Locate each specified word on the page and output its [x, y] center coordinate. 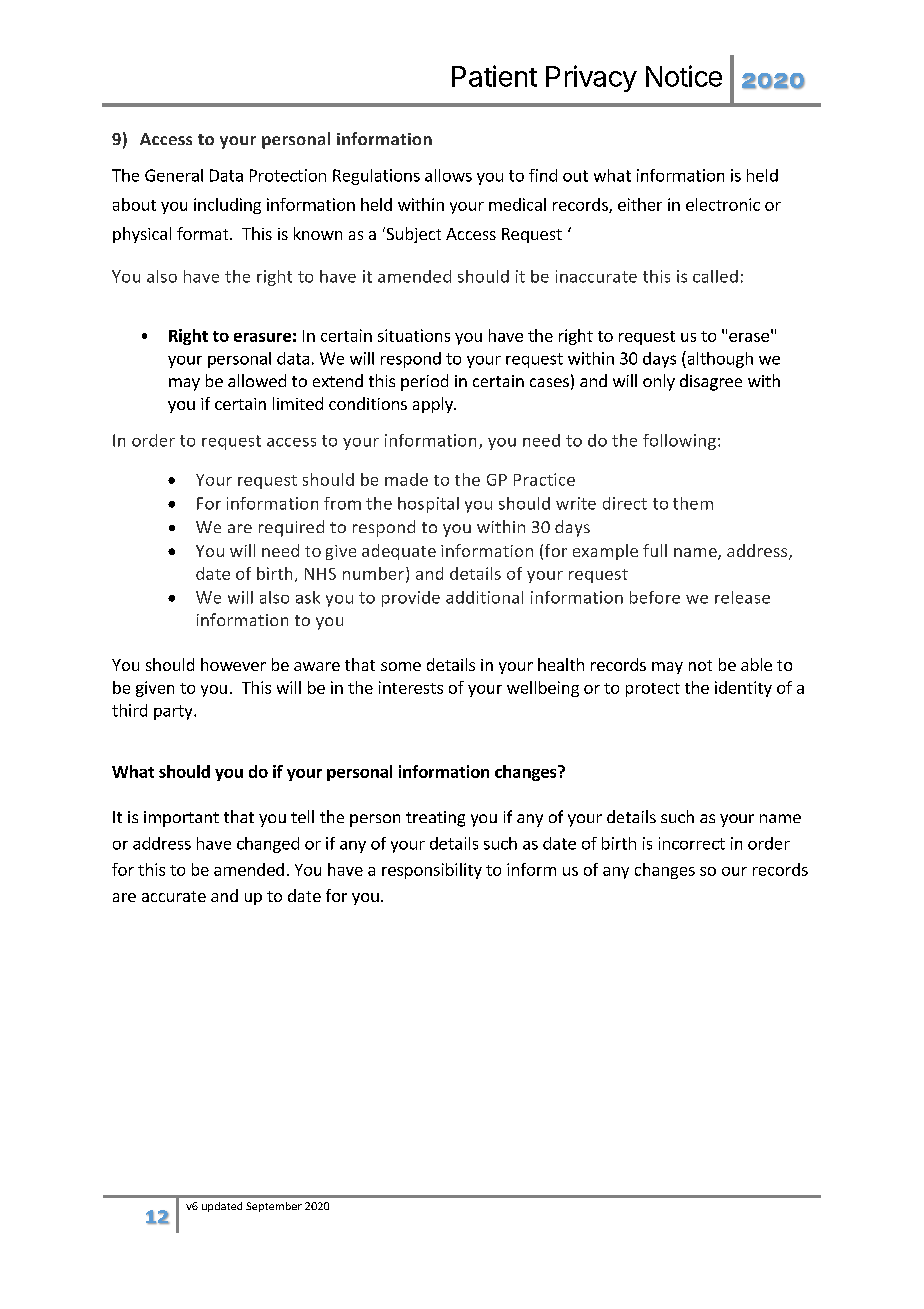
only [659, 382]
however [233, 664]
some [401, 666]
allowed [257, 380]
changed [268, 845]
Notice [684, 76]
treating [435, 819]
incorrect [692, 843]
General [174, 175]
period [424, 382]
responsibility [432, 871]
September [274, 1207]
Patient [494, 76]
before [655, 597]
